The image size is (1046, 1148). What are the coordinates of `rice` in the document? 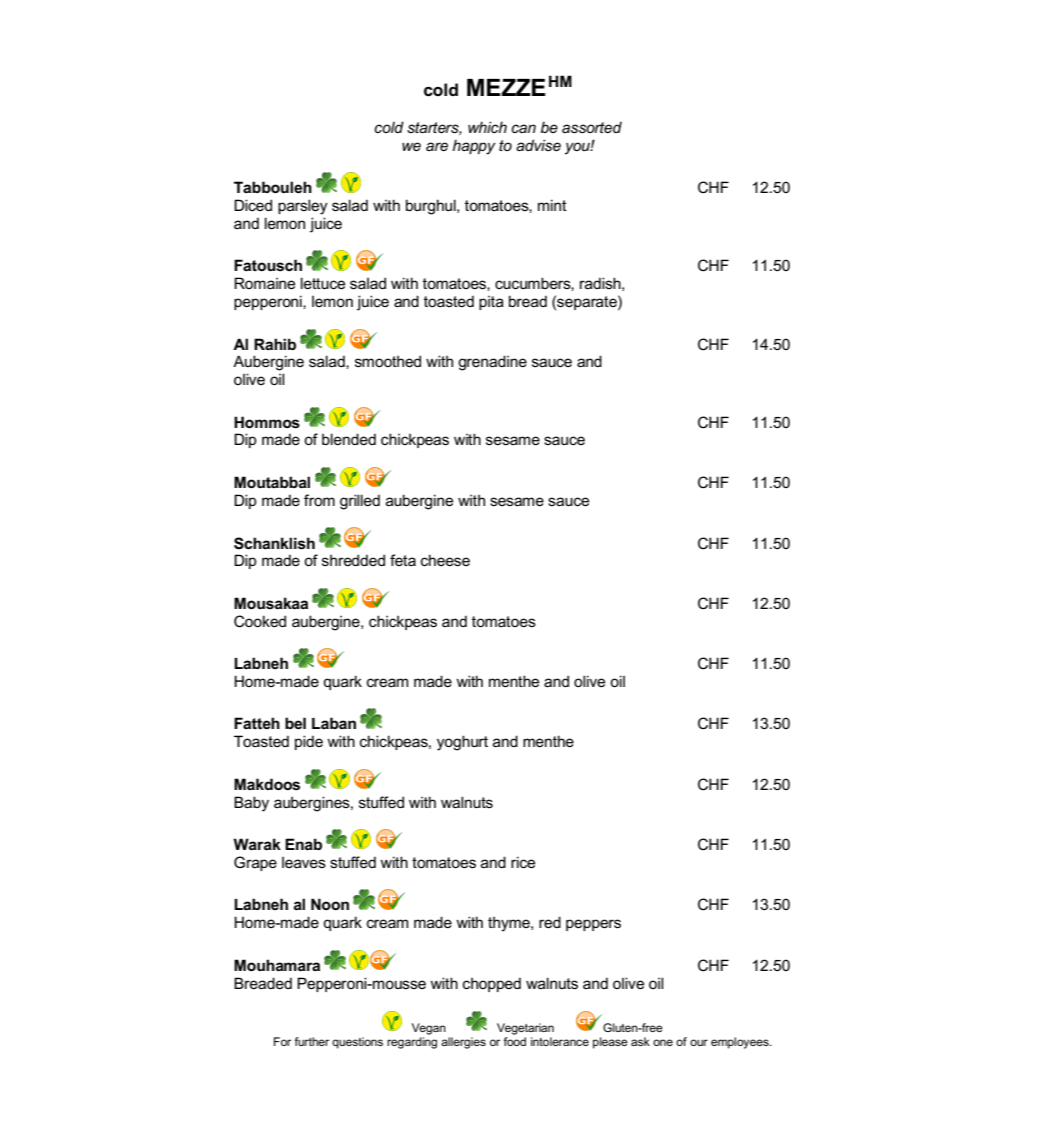 It's located at (523, 862).
